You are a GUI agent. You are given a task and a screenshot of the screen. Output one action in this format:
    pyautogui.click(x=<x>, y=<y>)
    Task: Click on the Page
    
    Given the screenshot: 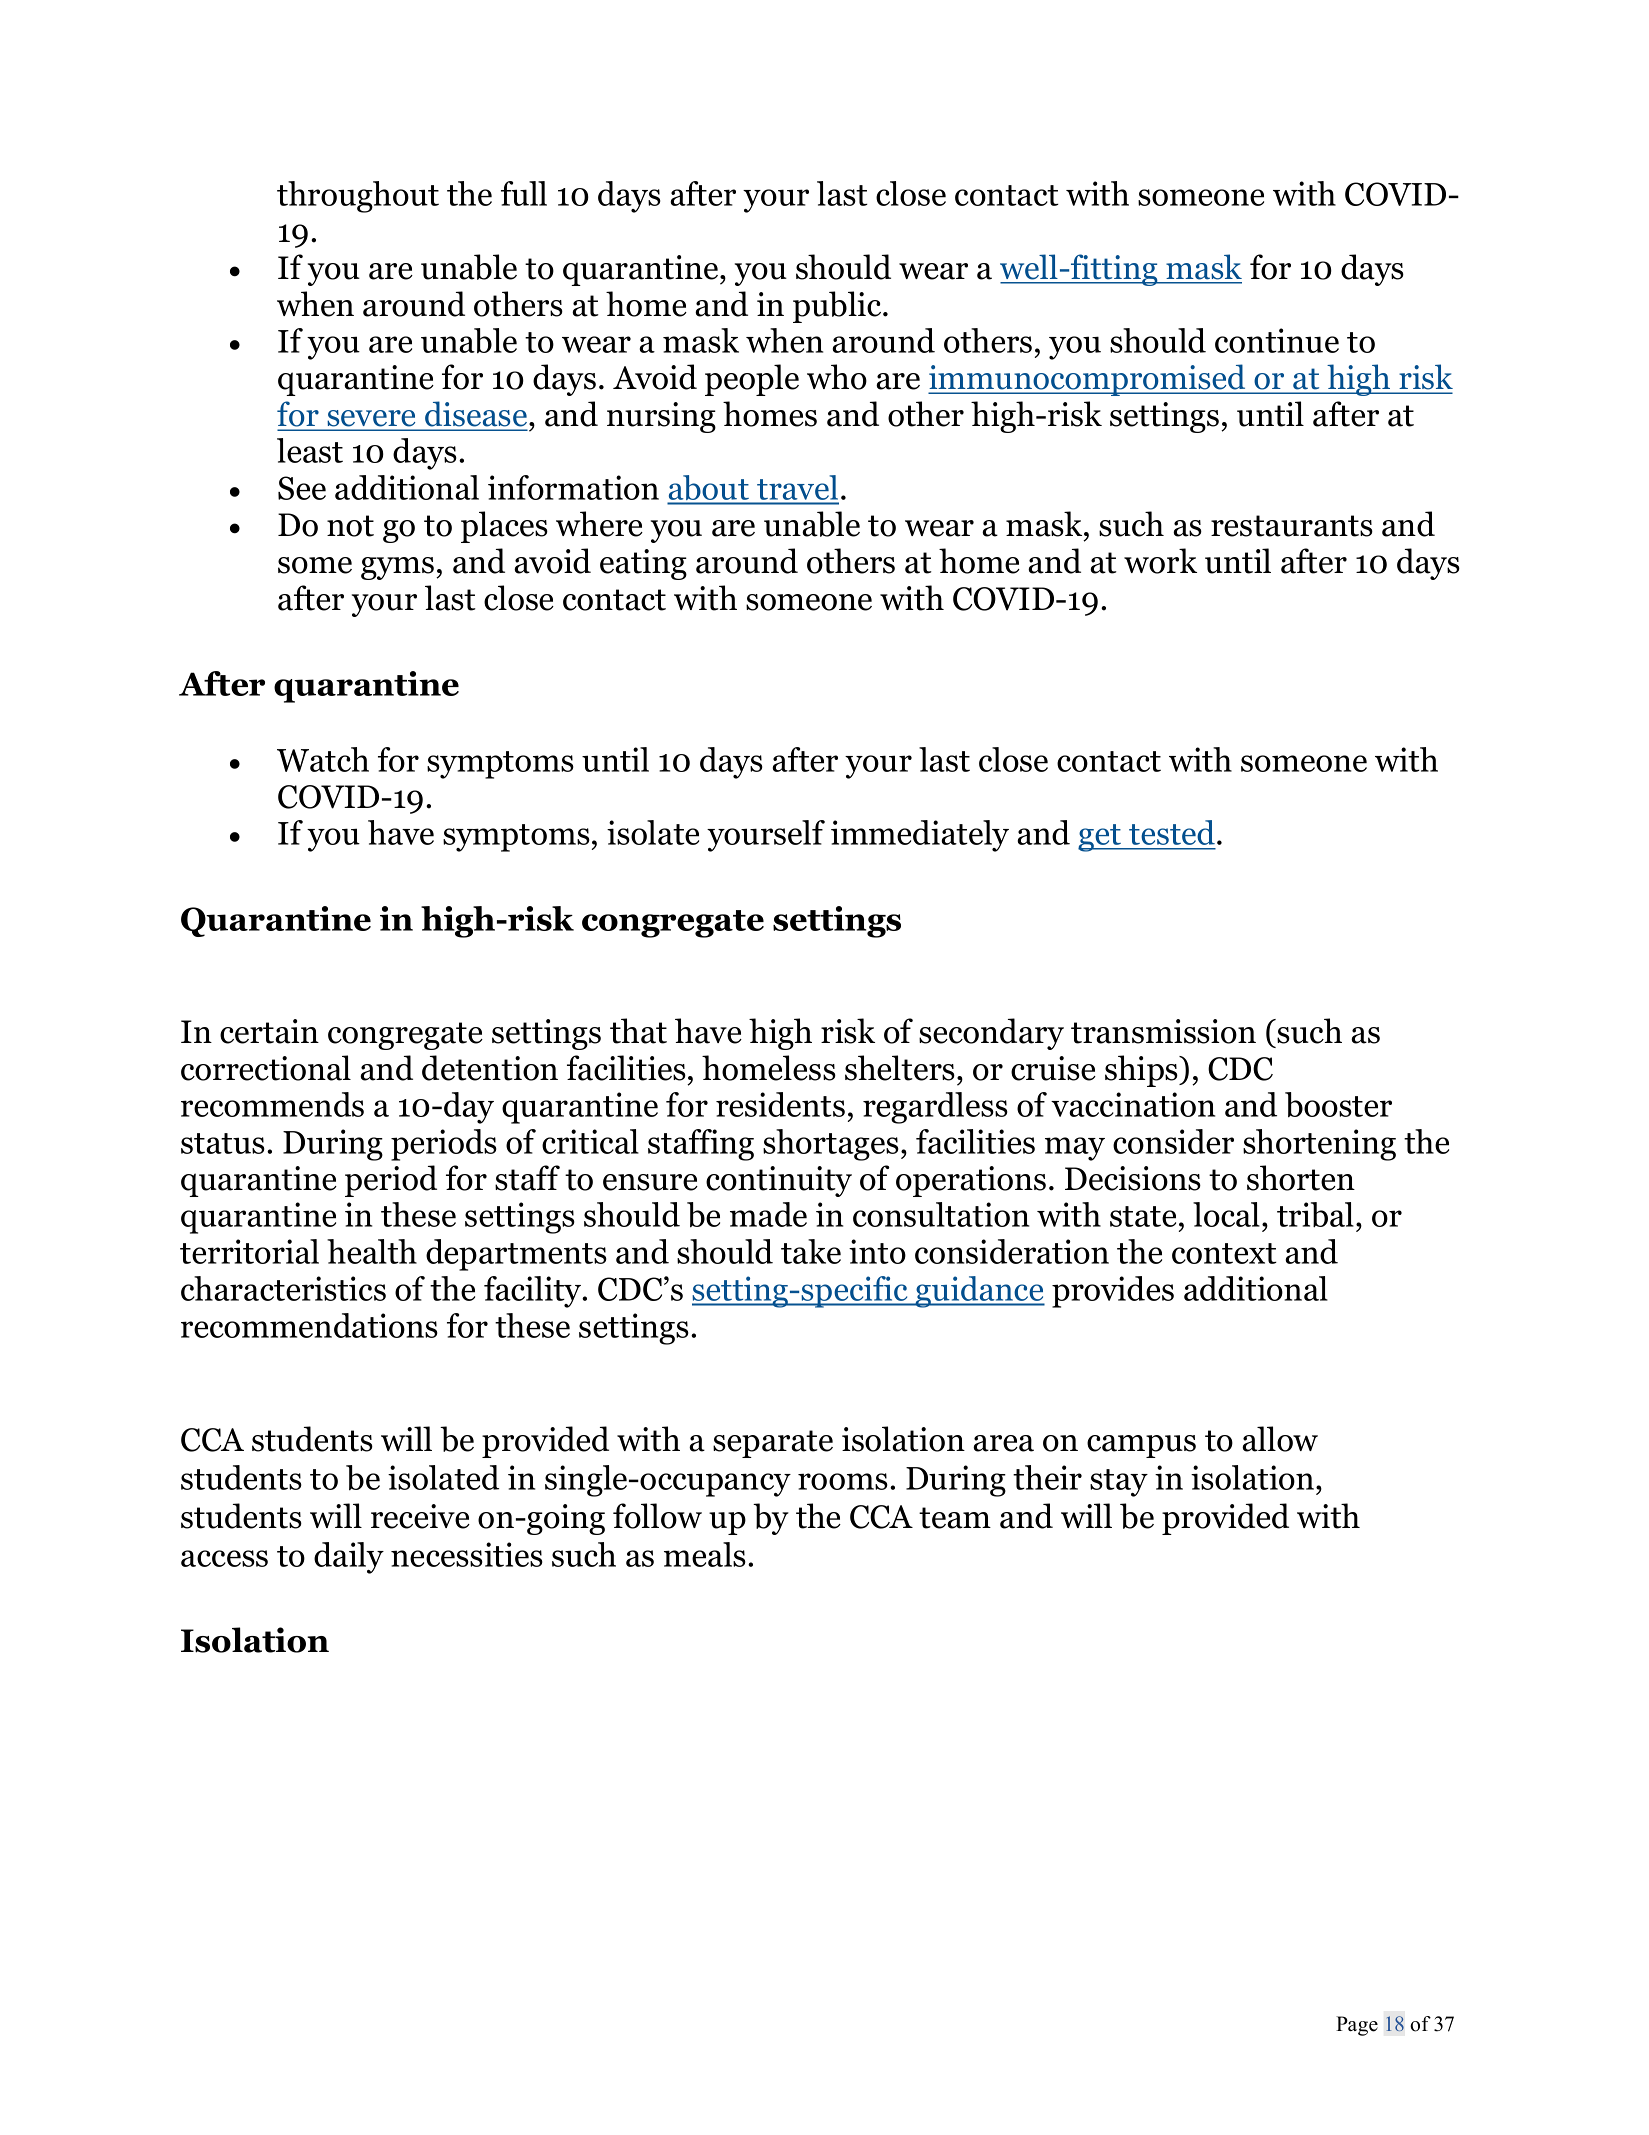 What is the action you would take?
    pyautogui.click(x=1357, y=2026)
